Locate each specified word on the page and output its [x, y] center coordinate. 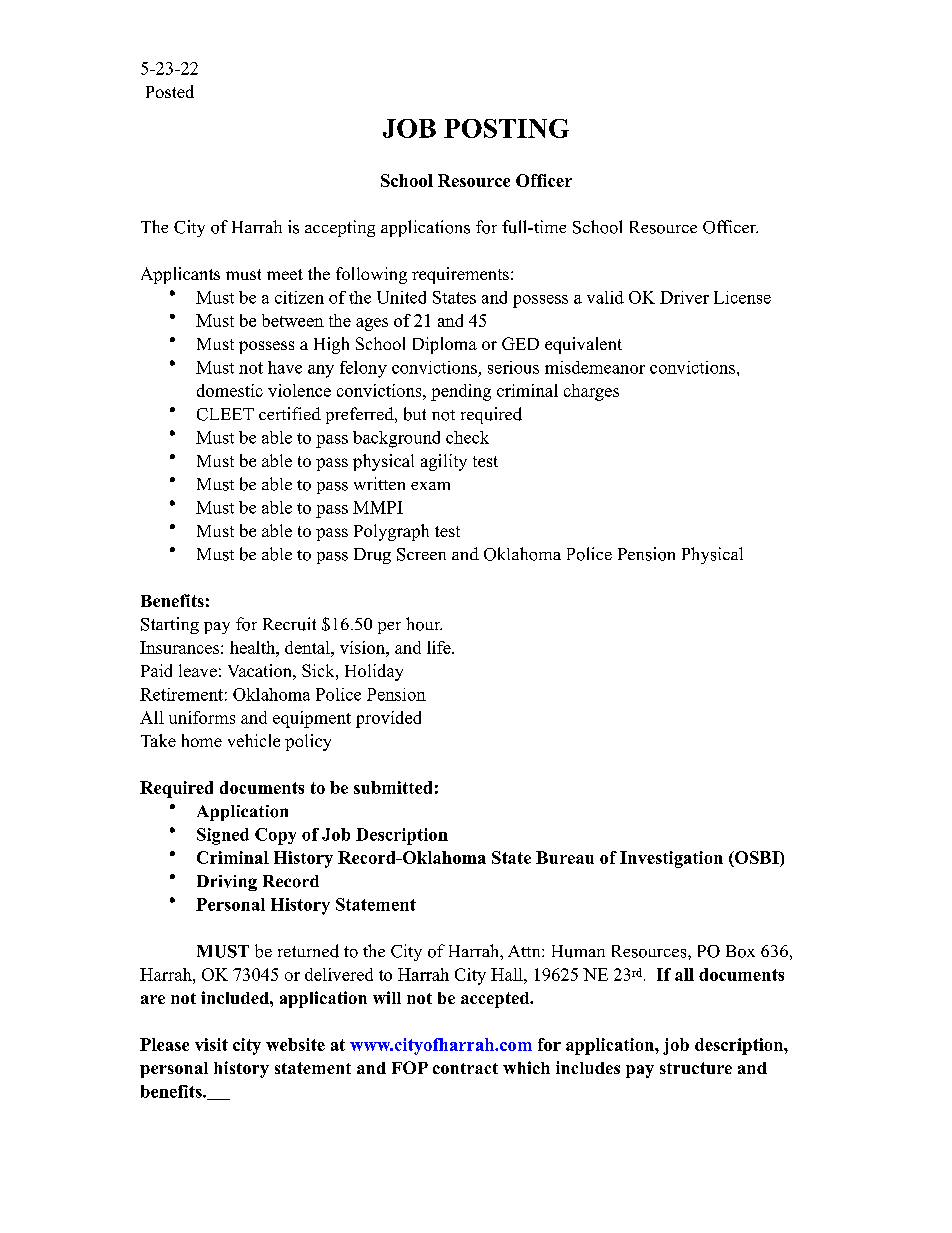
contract [465, 1068]
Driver [684, 297]
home [202, 740]
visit [211, 1044]
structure [696, 1068]
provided [388, 719]
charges [591, 392]
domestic [230, 390]
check [467, 437]
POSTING [506, 128]
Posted [170, 91]
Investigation [671, 859]
